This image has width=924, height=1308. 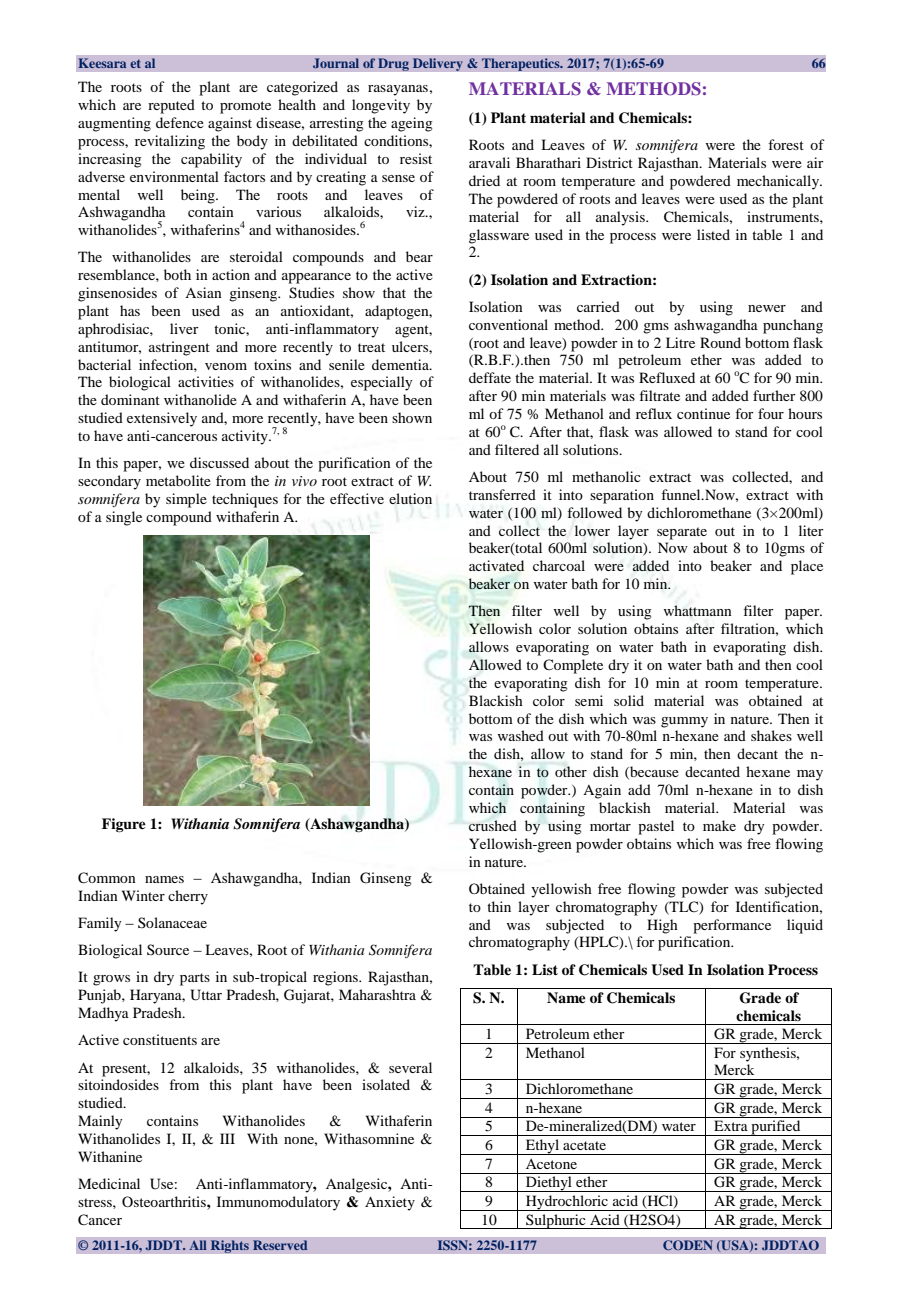 I want to click on forest, so click(x=786, y=144).
